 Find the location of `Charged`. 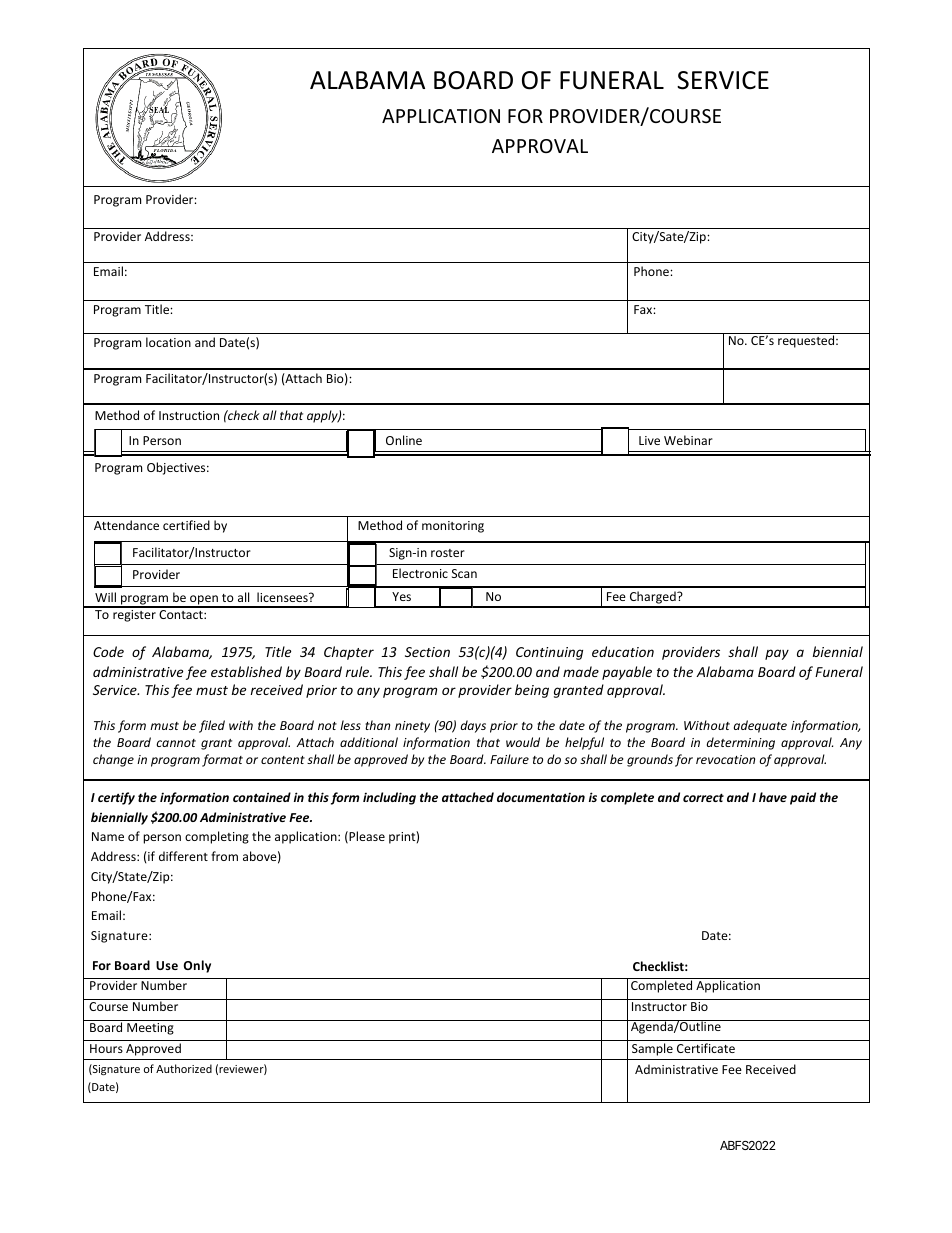

Charged is located at coordinates (652, 599).
